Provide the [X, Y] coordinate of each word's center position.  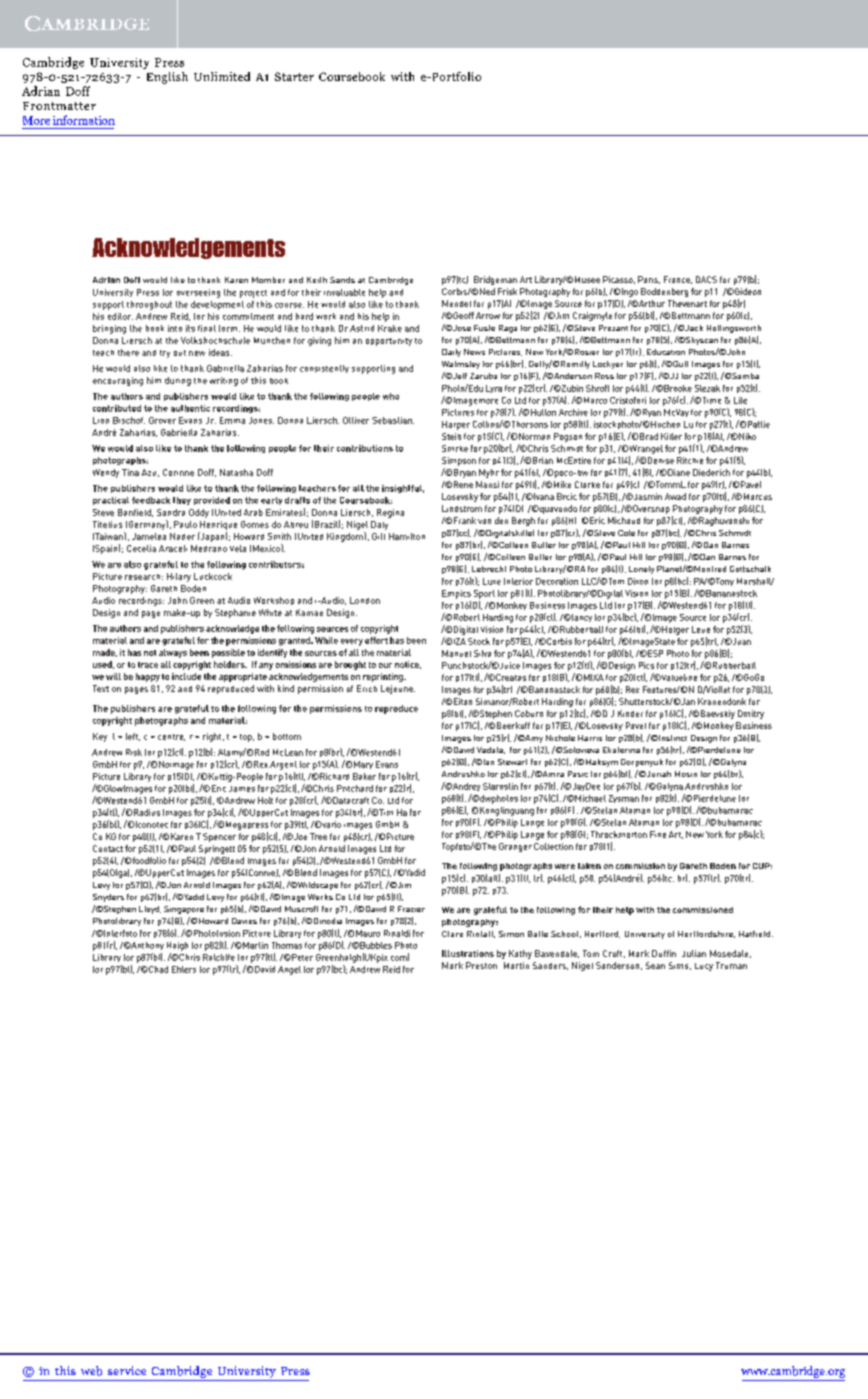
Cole [626, 533]
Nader [182, 536]
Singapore [184, 910]
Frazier [411, 909]
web [91, 1371]
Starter [294, 76]
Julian [694, 953]
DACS [706, 279]
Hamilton [407, 536]
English [167, 78]
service [127, 1370]
